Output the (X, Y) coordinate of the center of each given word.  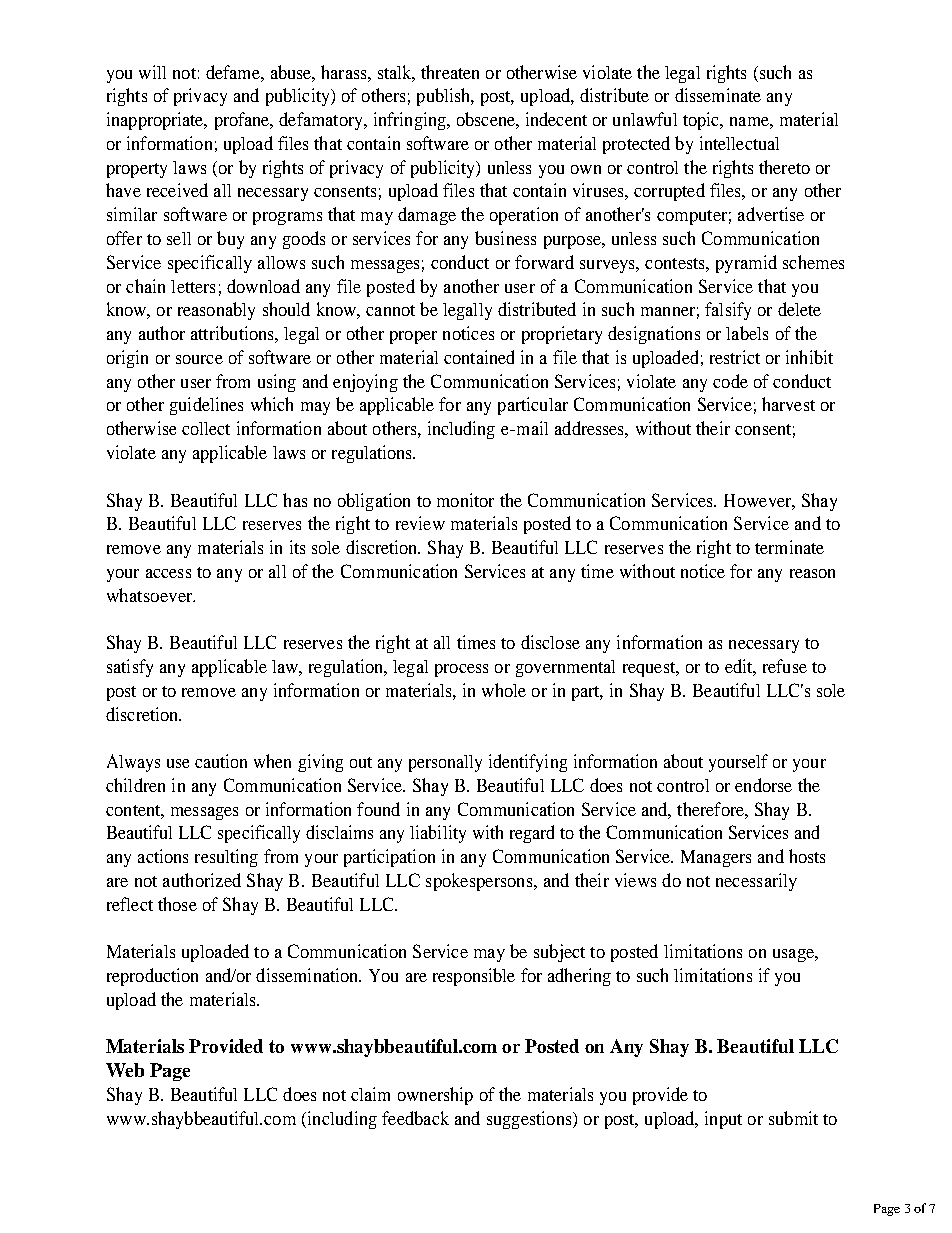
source (199, 359)
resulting (226, 858)
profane (243, 121)
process (461, 670)
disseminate (718, 95)
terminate (789, 547)
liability (438, 834)
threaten (450, 72)
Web (125, 1070)
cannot (390, 310)
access (168, 573)
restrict (735, 357)
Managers (716, 858)
